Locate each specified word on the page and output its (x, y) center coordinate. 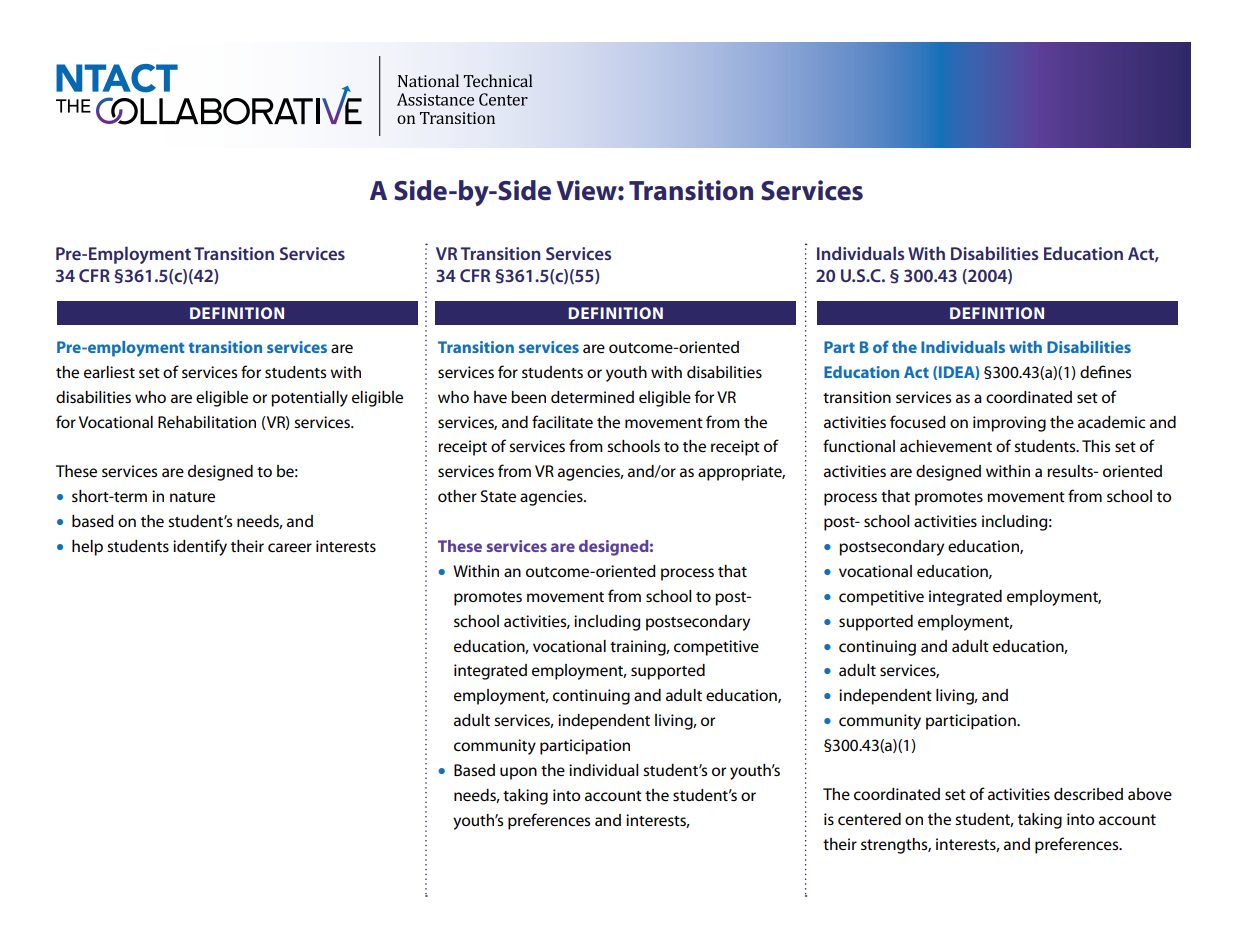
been (528, 397)
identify (200, 547)
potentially (309, 399)
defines (1105, 372)
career (290, 548)
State (498, 496)
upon (518, 773)
